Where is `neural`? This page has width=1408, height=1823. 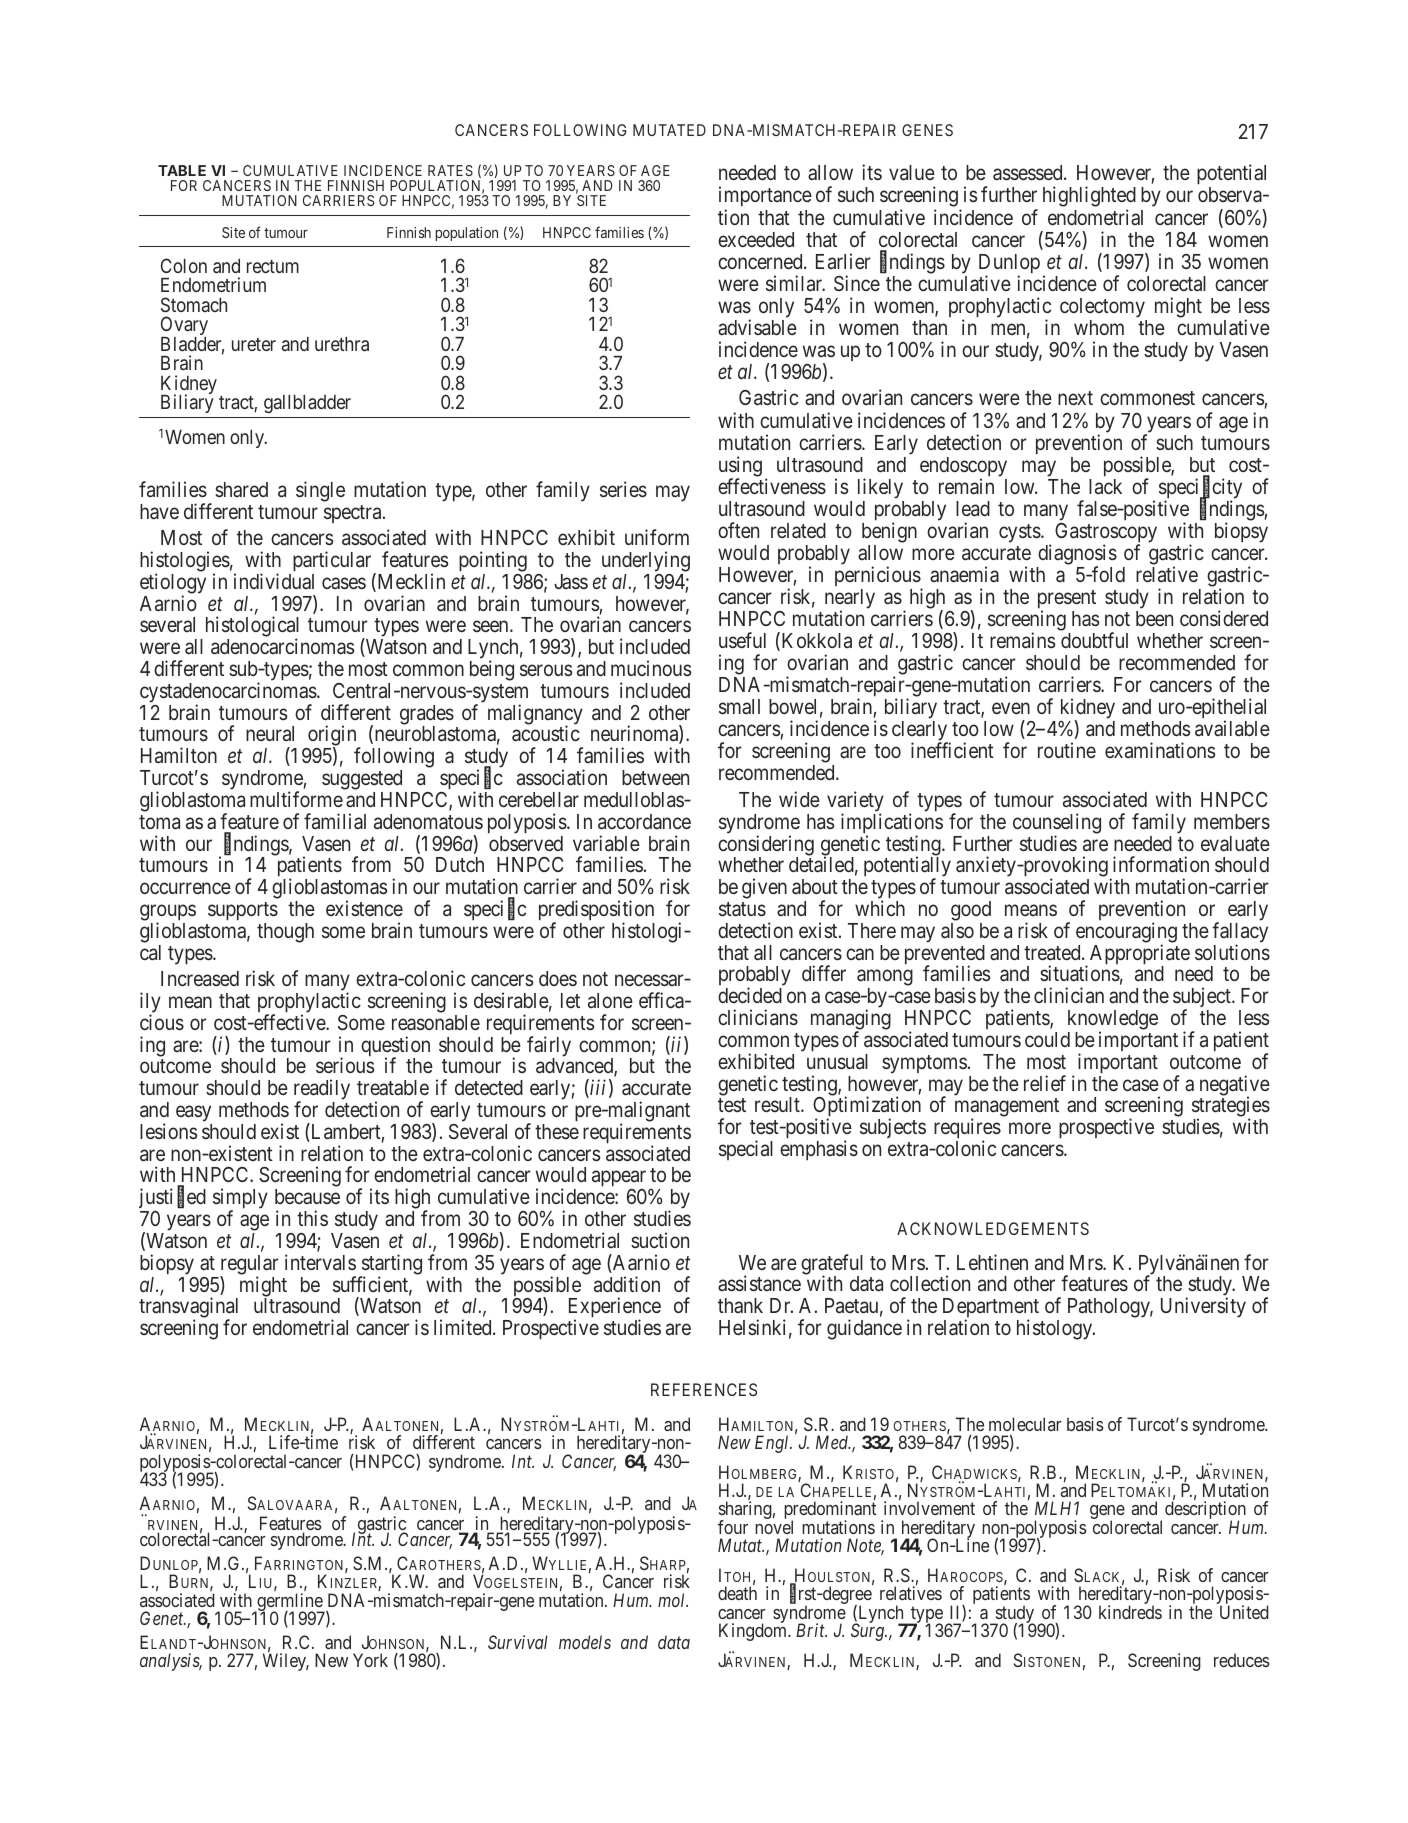 neural is located at coordinates (270, 733).
